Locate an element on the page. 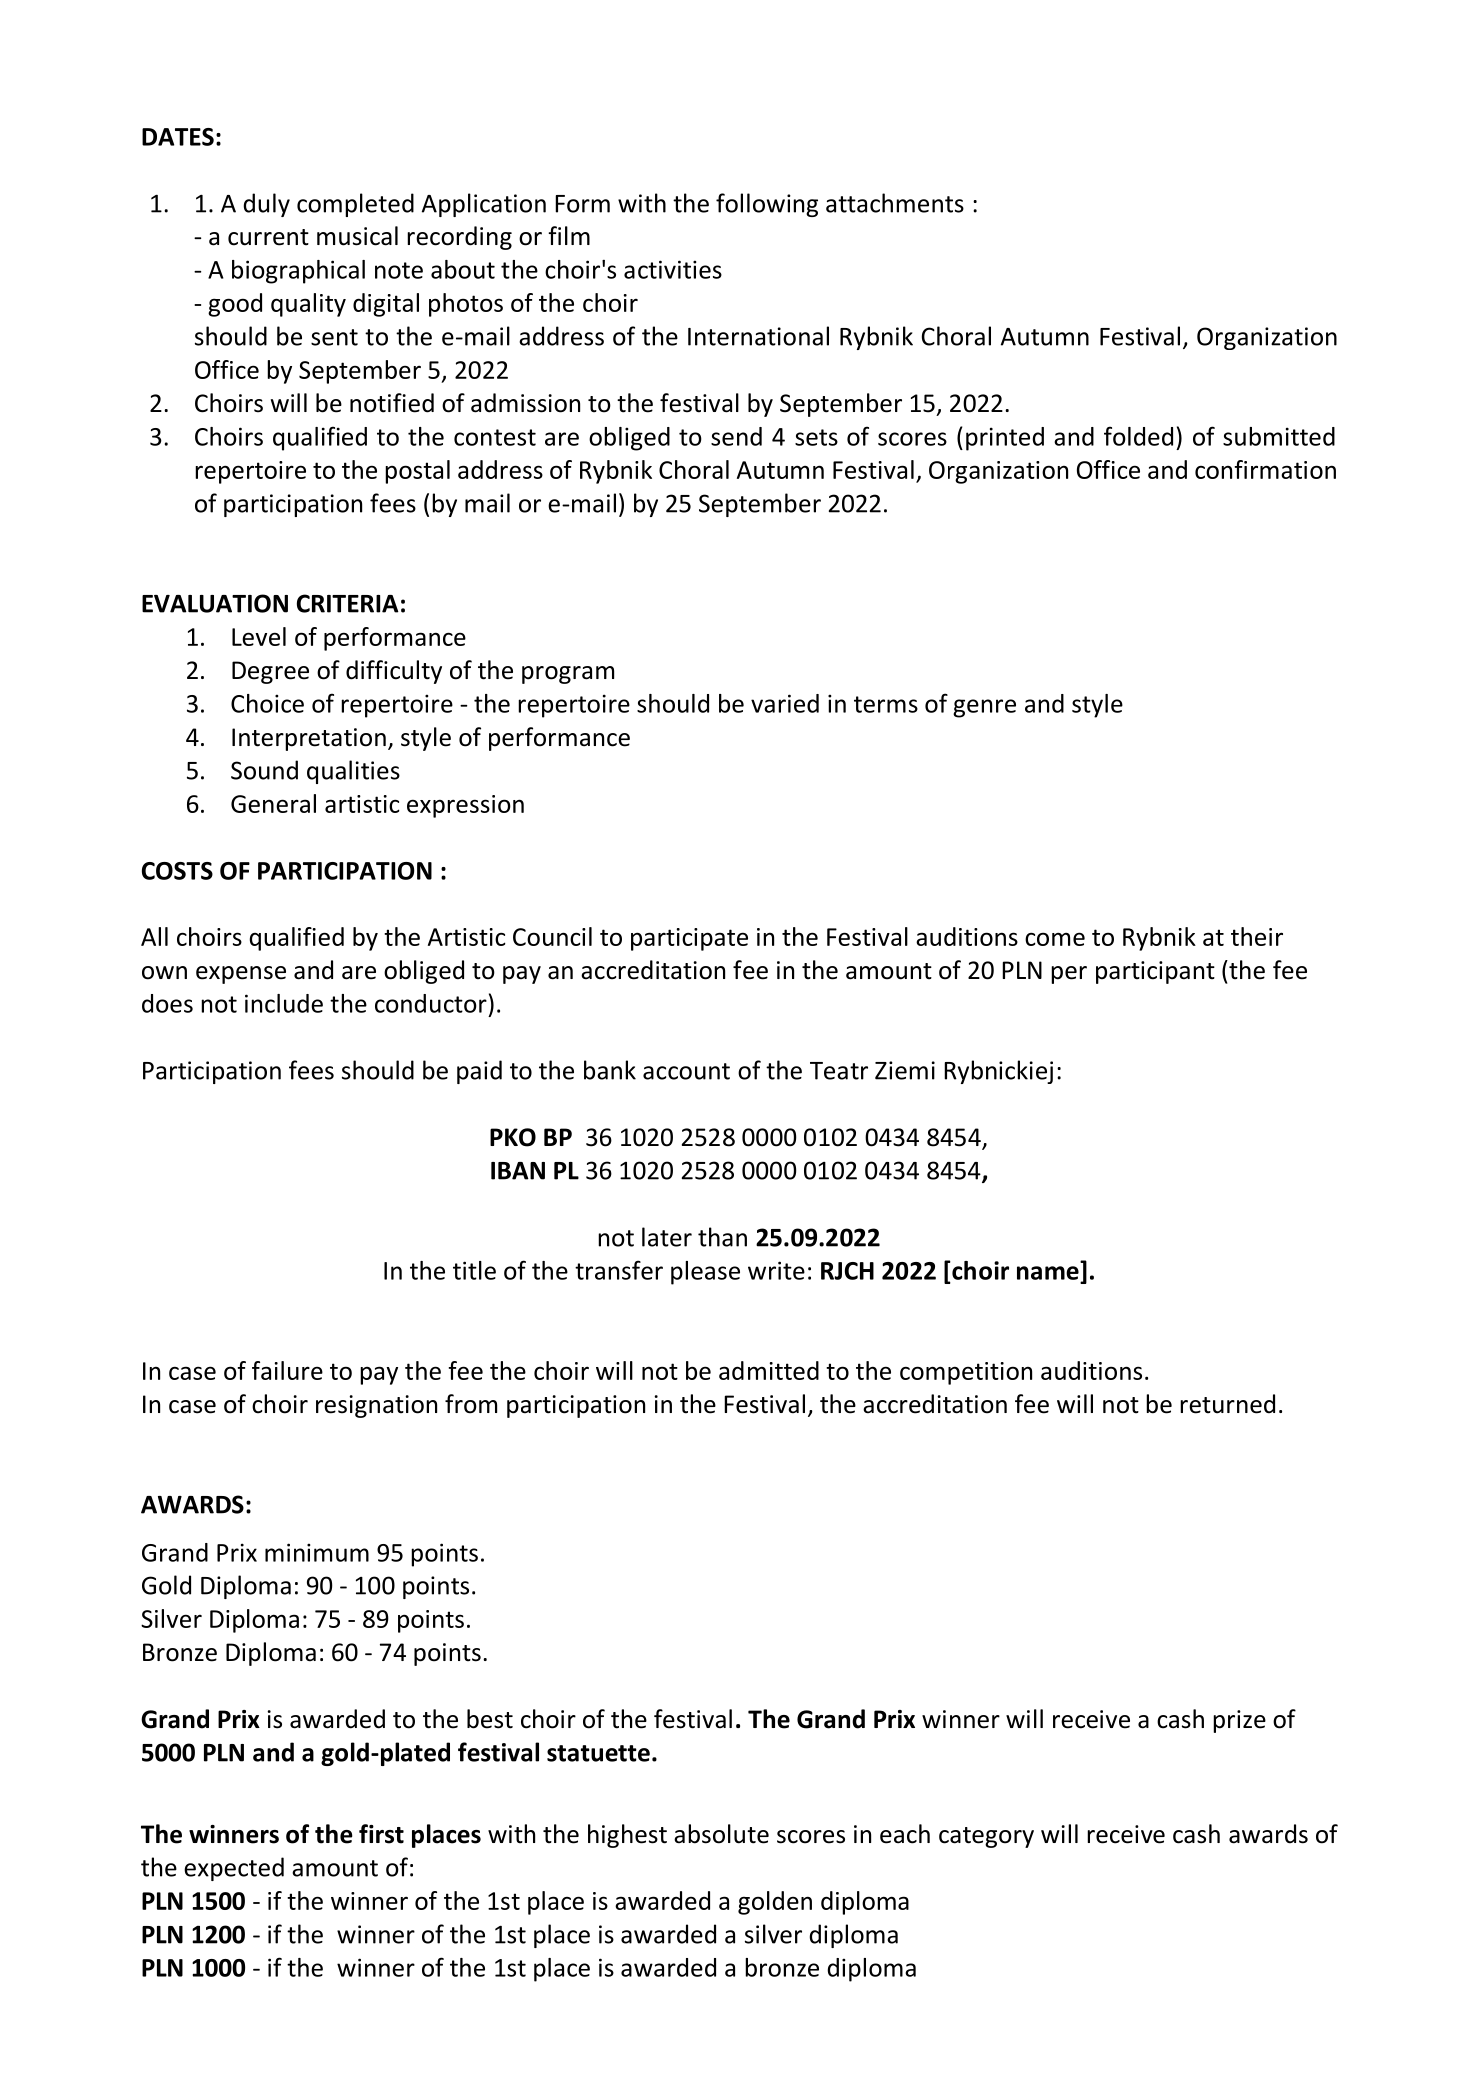 The width and height of the document is (1478, 2091). duly is located at coordinates (266, 205).
